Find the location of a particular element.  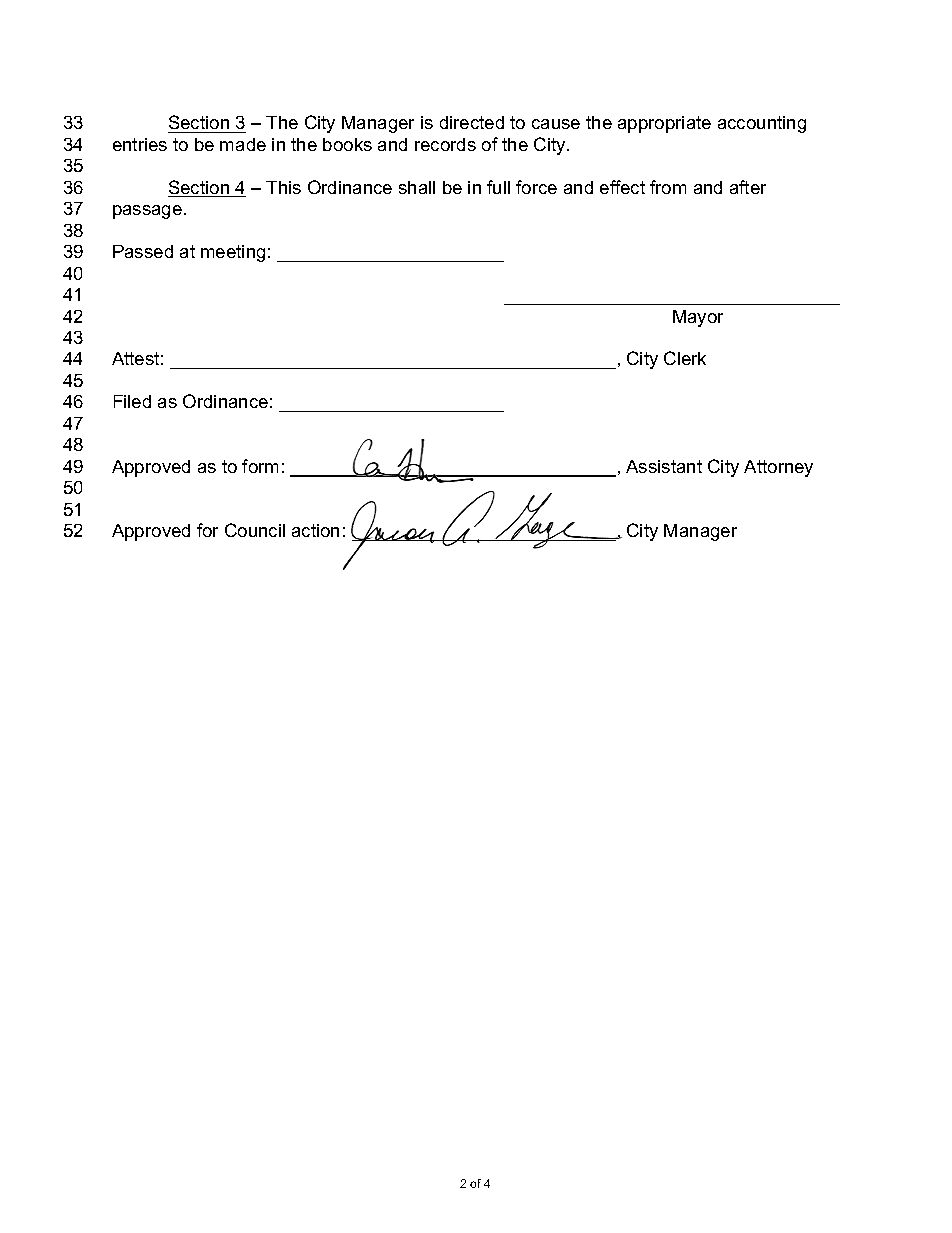

Mayor is located at coordinates (698, 318).
